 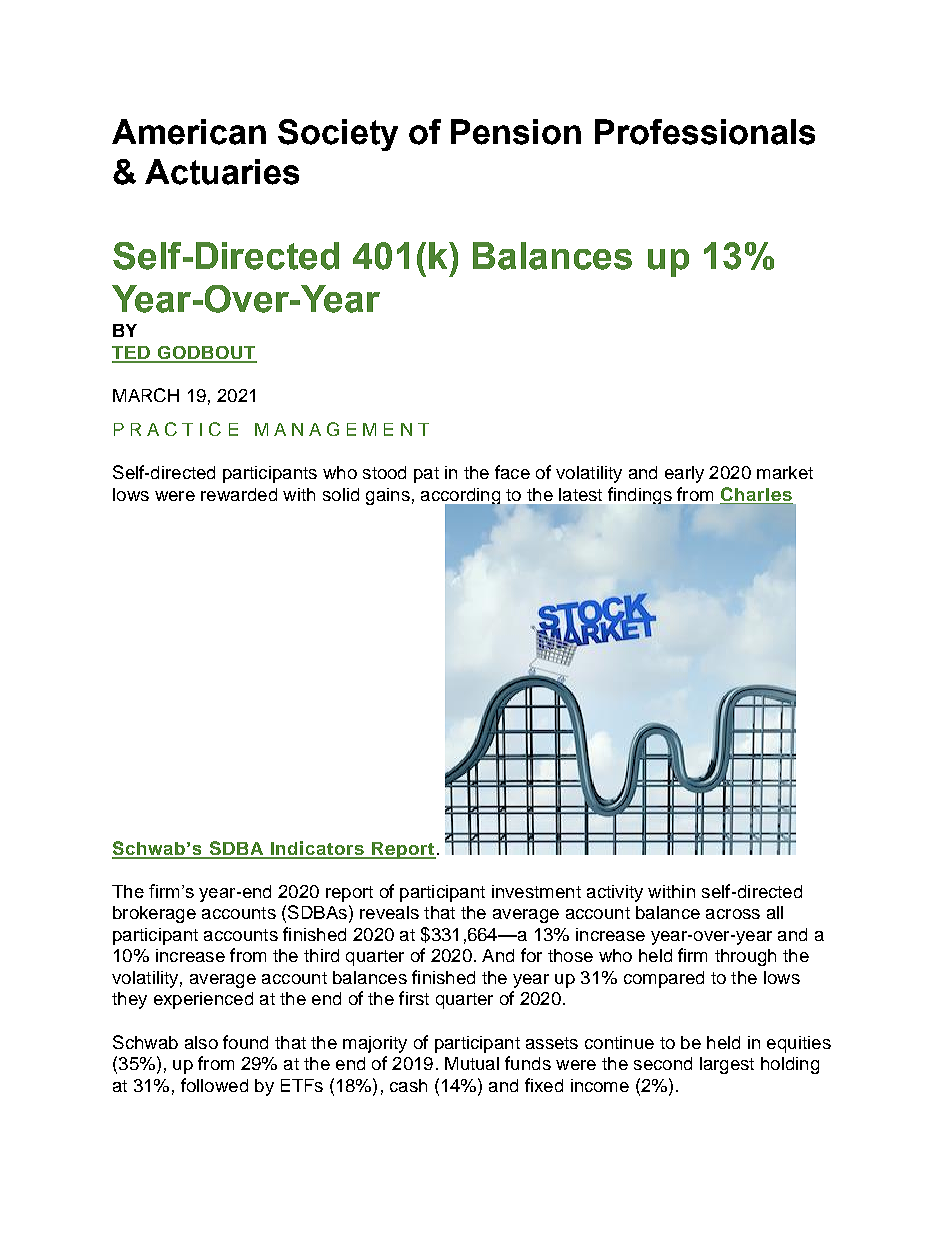 What do you see at coordinates (705, 132) in the screenshot?
I see `Professionals` at bounding box center [705, 132].
